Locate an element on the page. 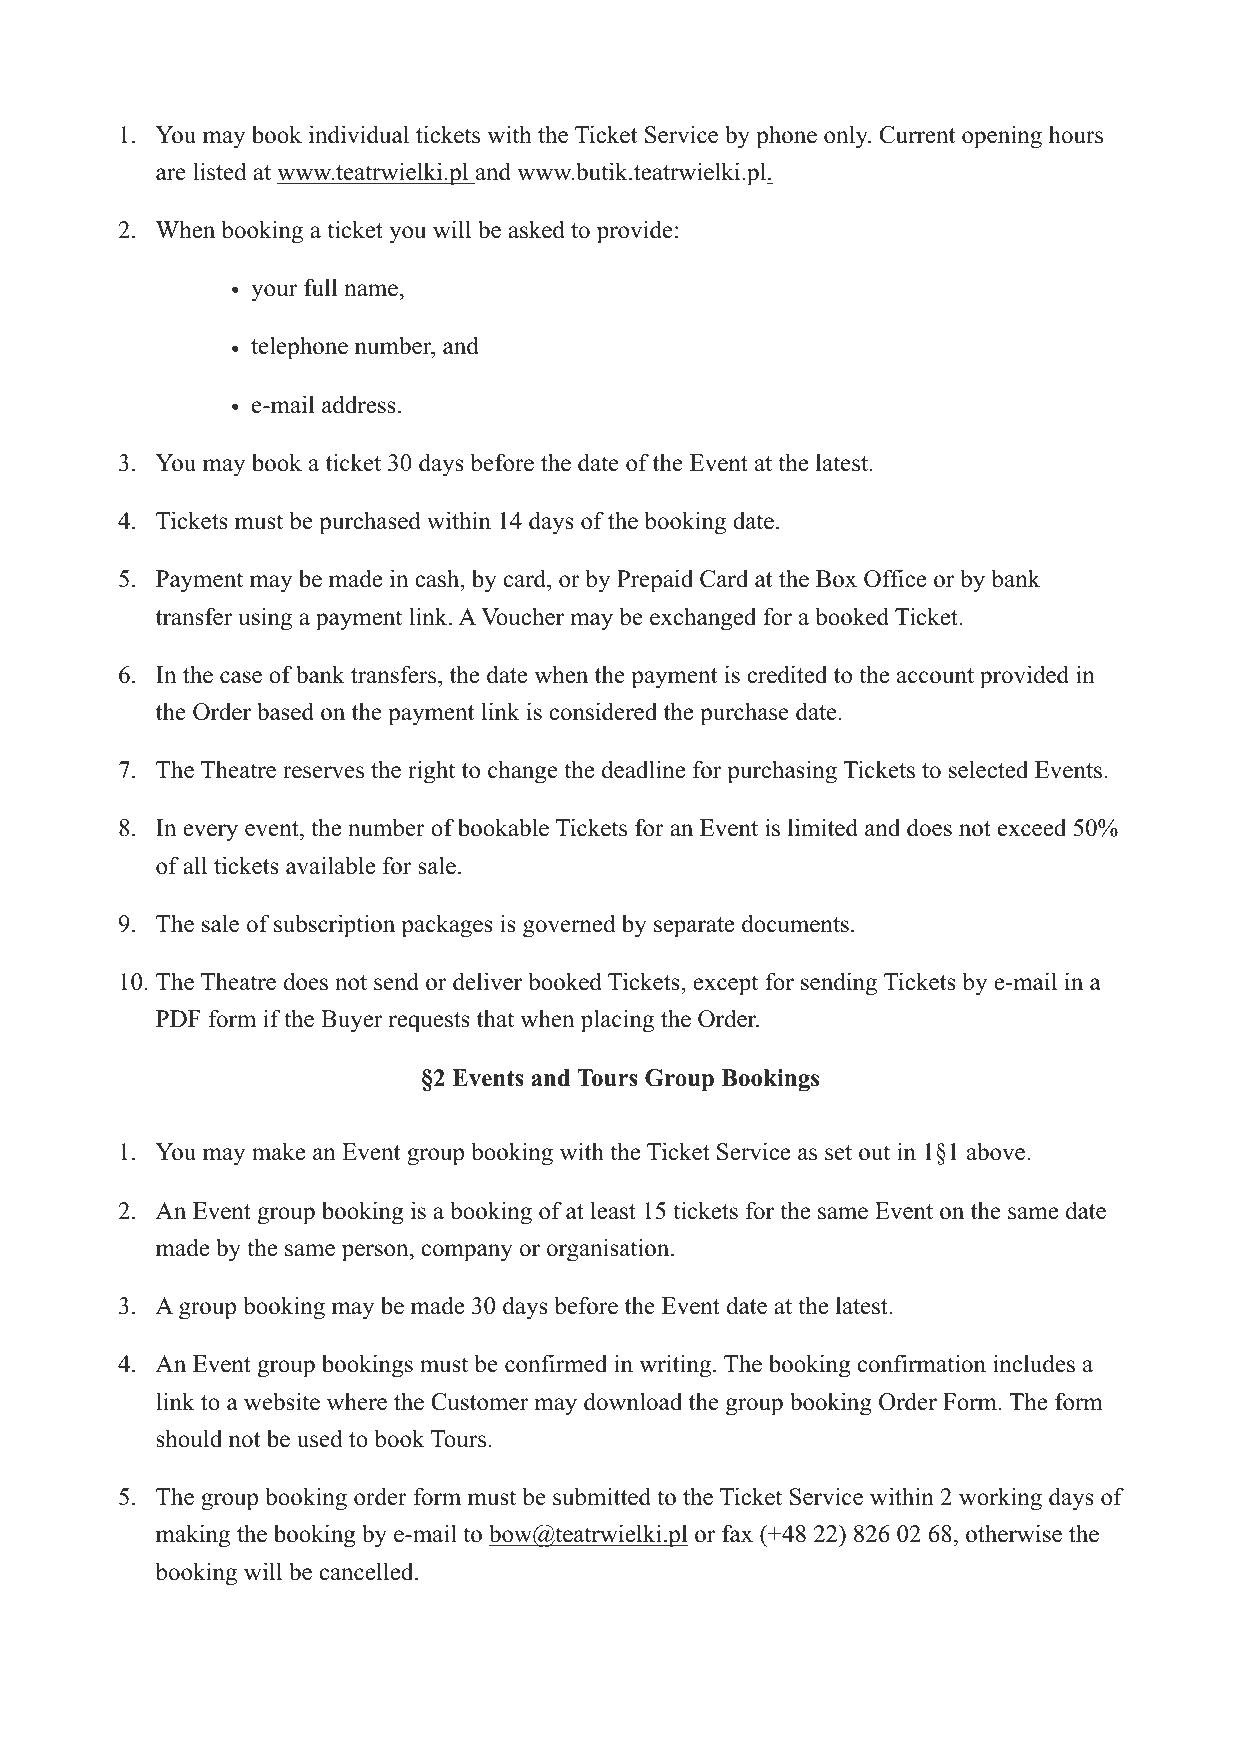 This document has width=1241, height=1756. opening is located at coordinates (1002, 137).
